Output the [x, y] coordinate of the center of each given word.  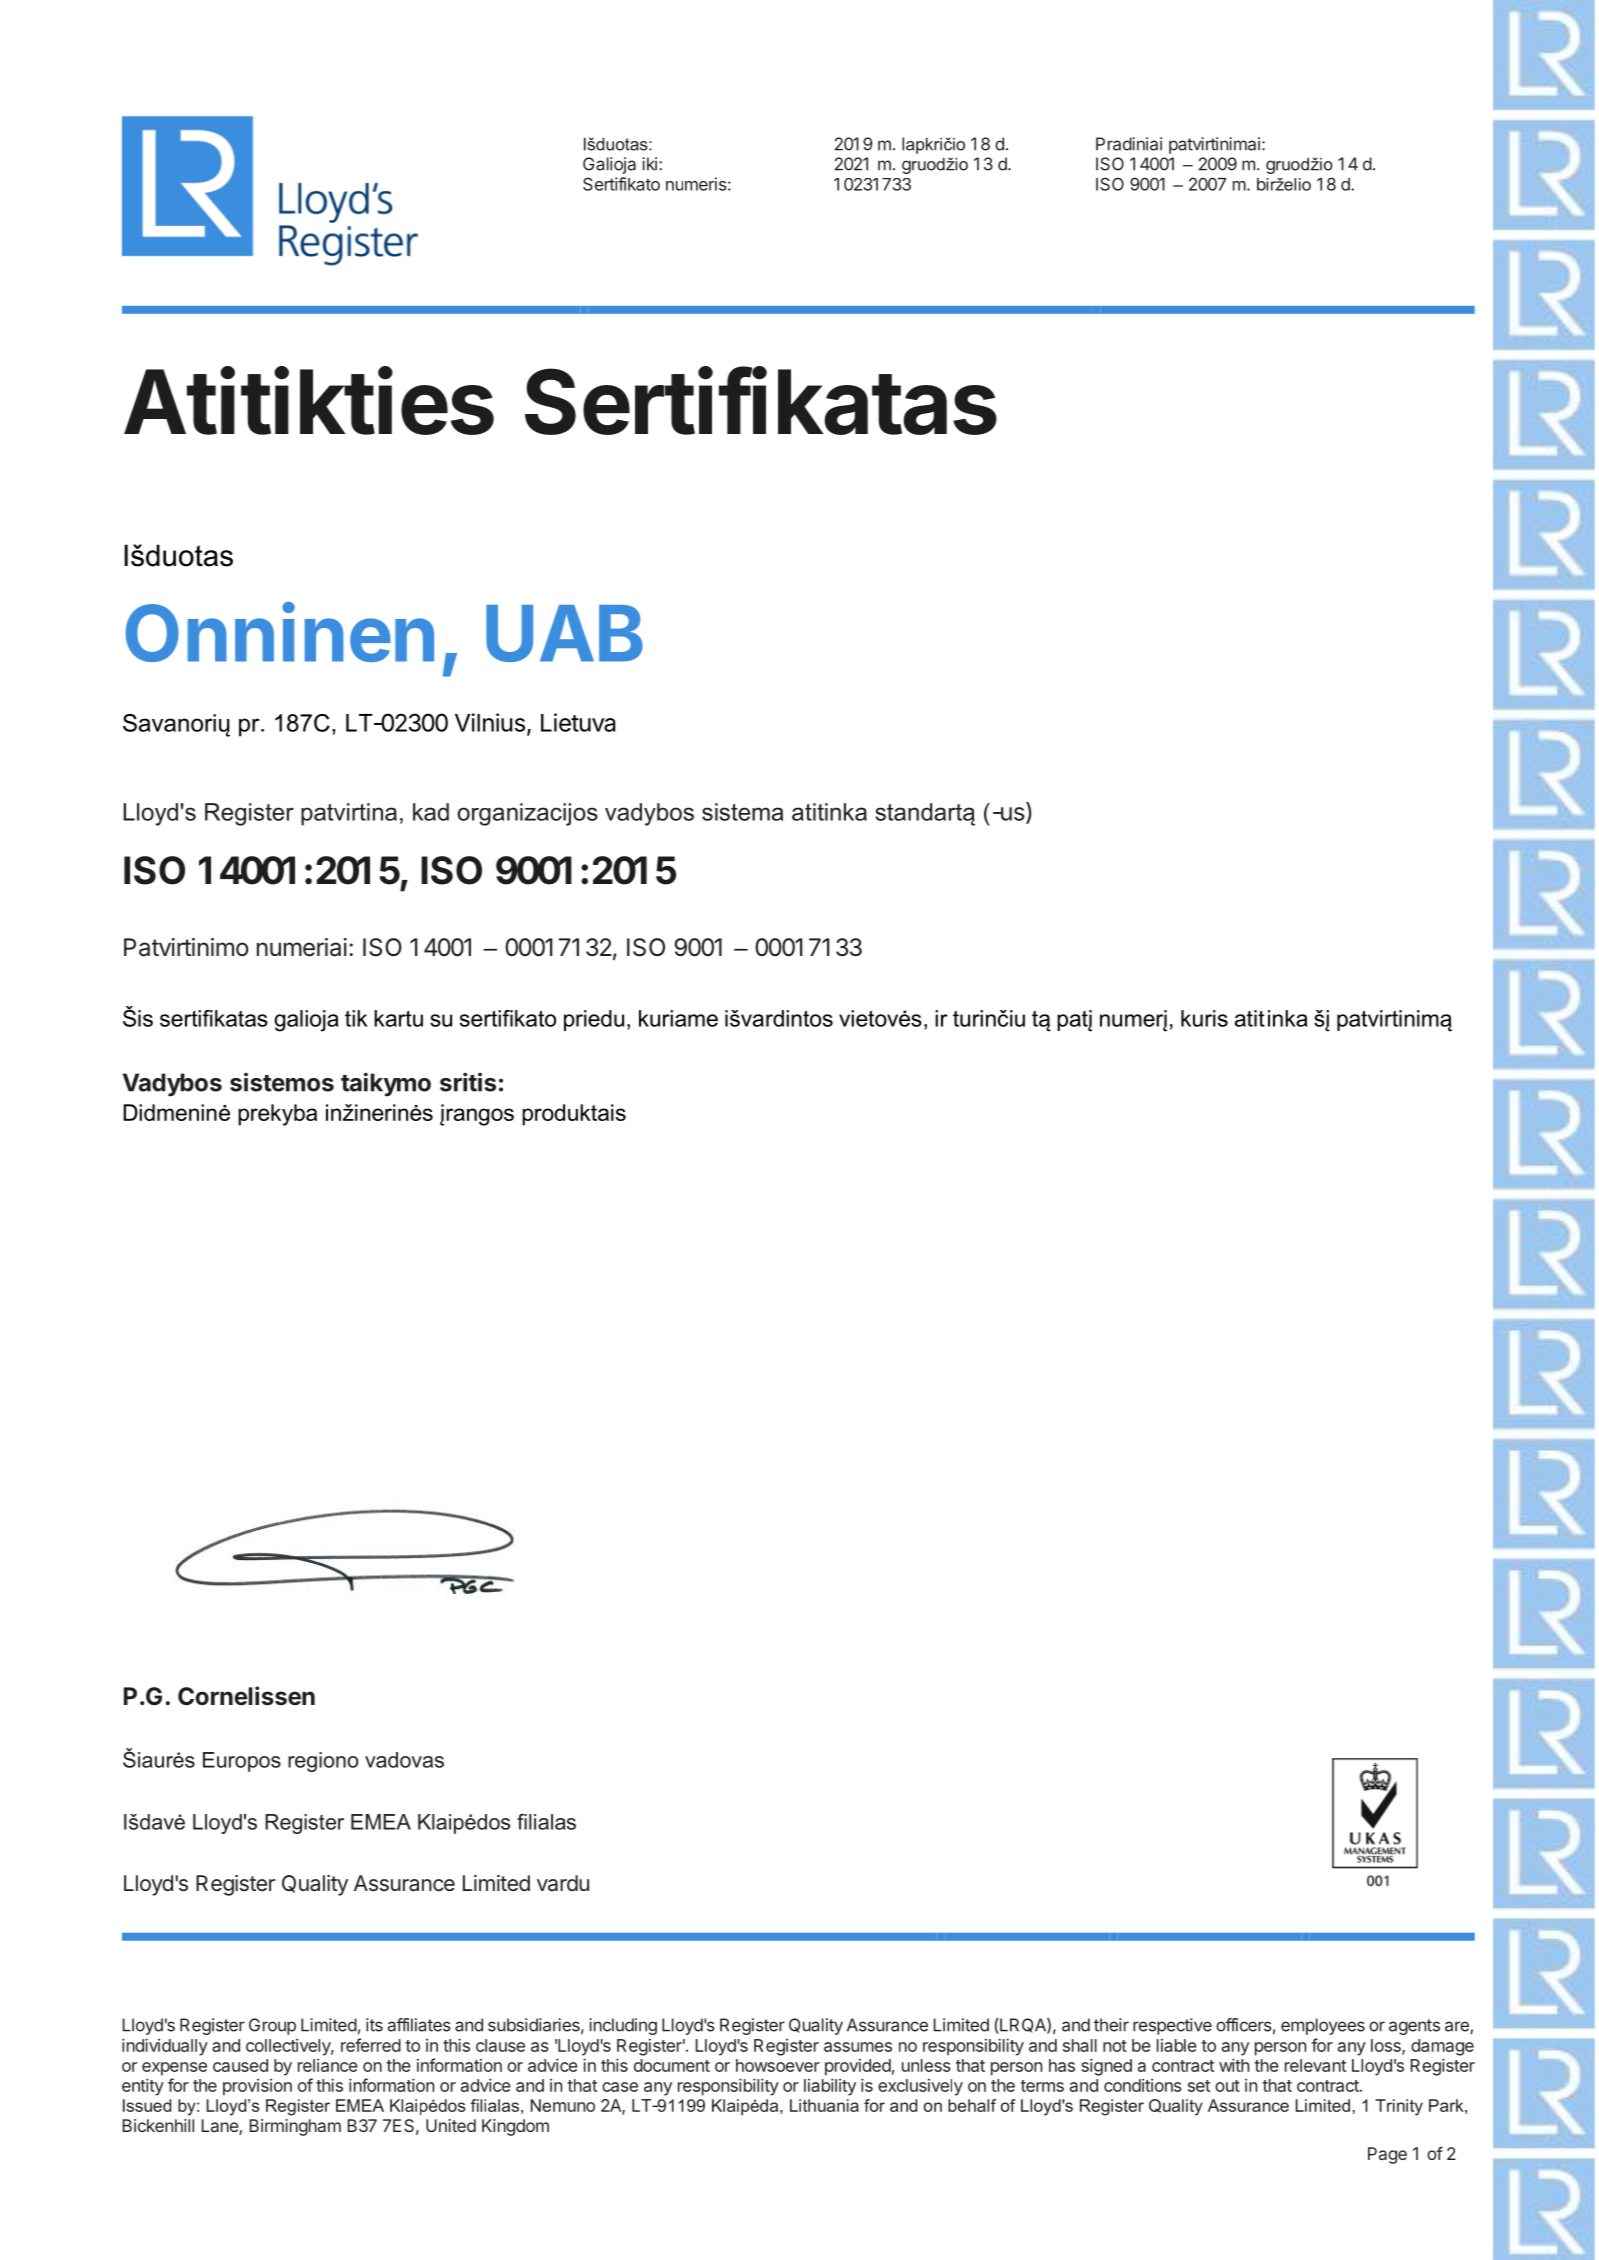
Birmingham [295, 2127]
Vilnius [490, 722]
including [623, 2026]
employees [1323, 2026]
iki [649, 164]
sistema [742, 812]
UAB [564, 633]
